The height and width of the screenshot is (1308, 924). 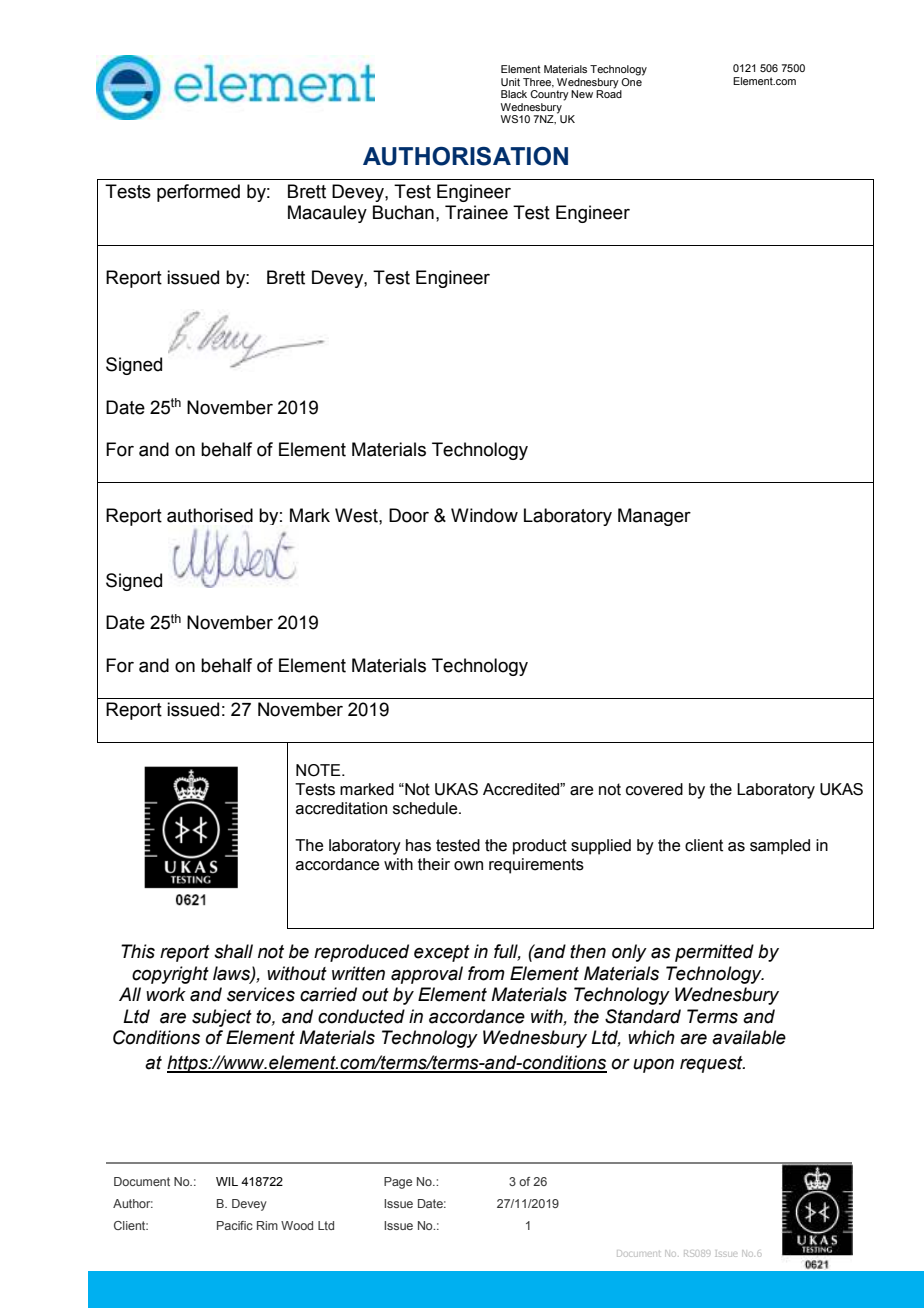 What do you see at coordinates (712, 1064) in the screenshot?
I see `request` at bounding box center [712, 1064].
